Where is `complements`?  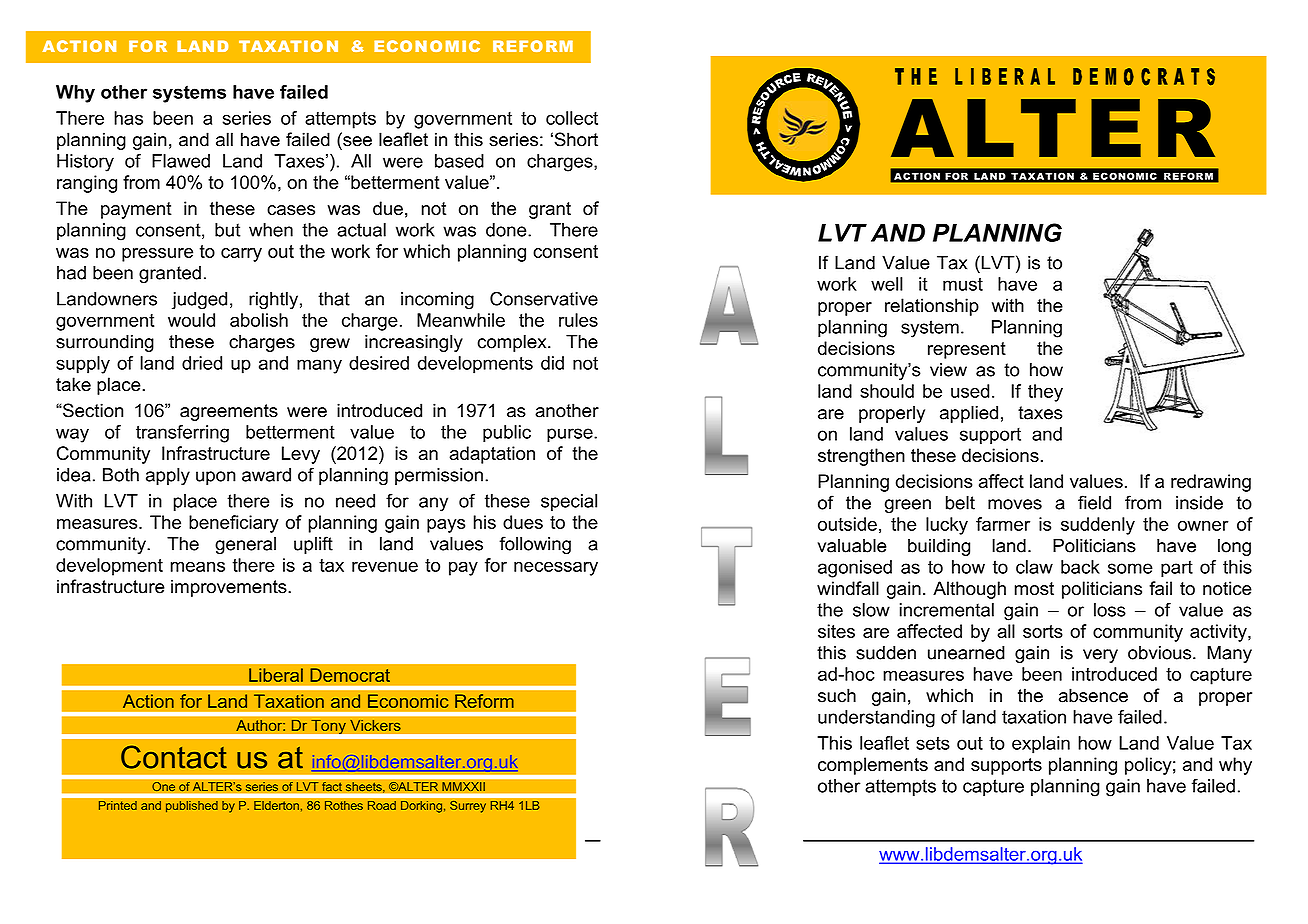
complements is located at coordinates (873, 766).
